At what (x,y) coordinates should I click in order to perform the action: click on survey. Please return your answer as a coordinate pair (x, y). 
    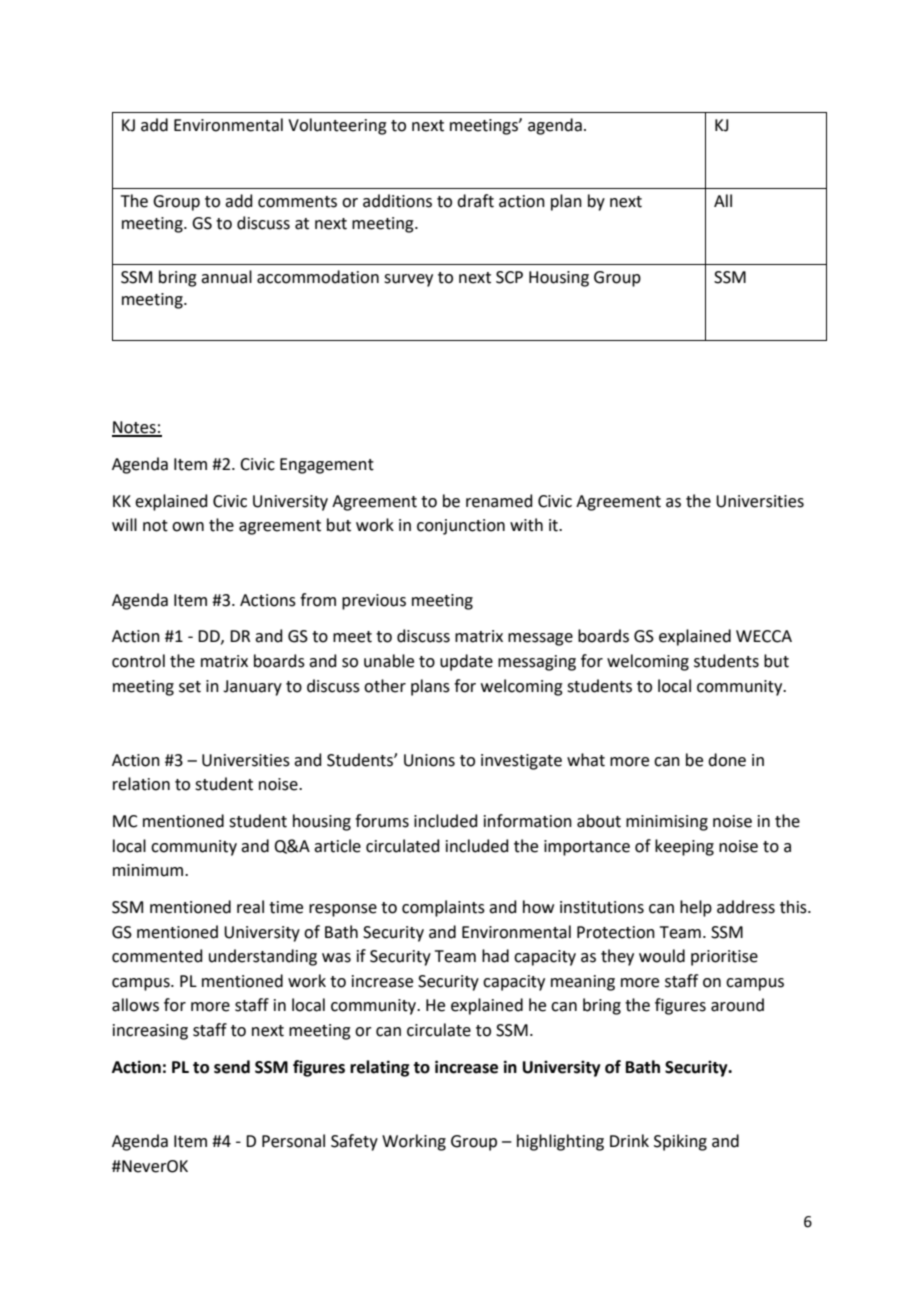
    Looking at the image, I should click on (408, 280).
